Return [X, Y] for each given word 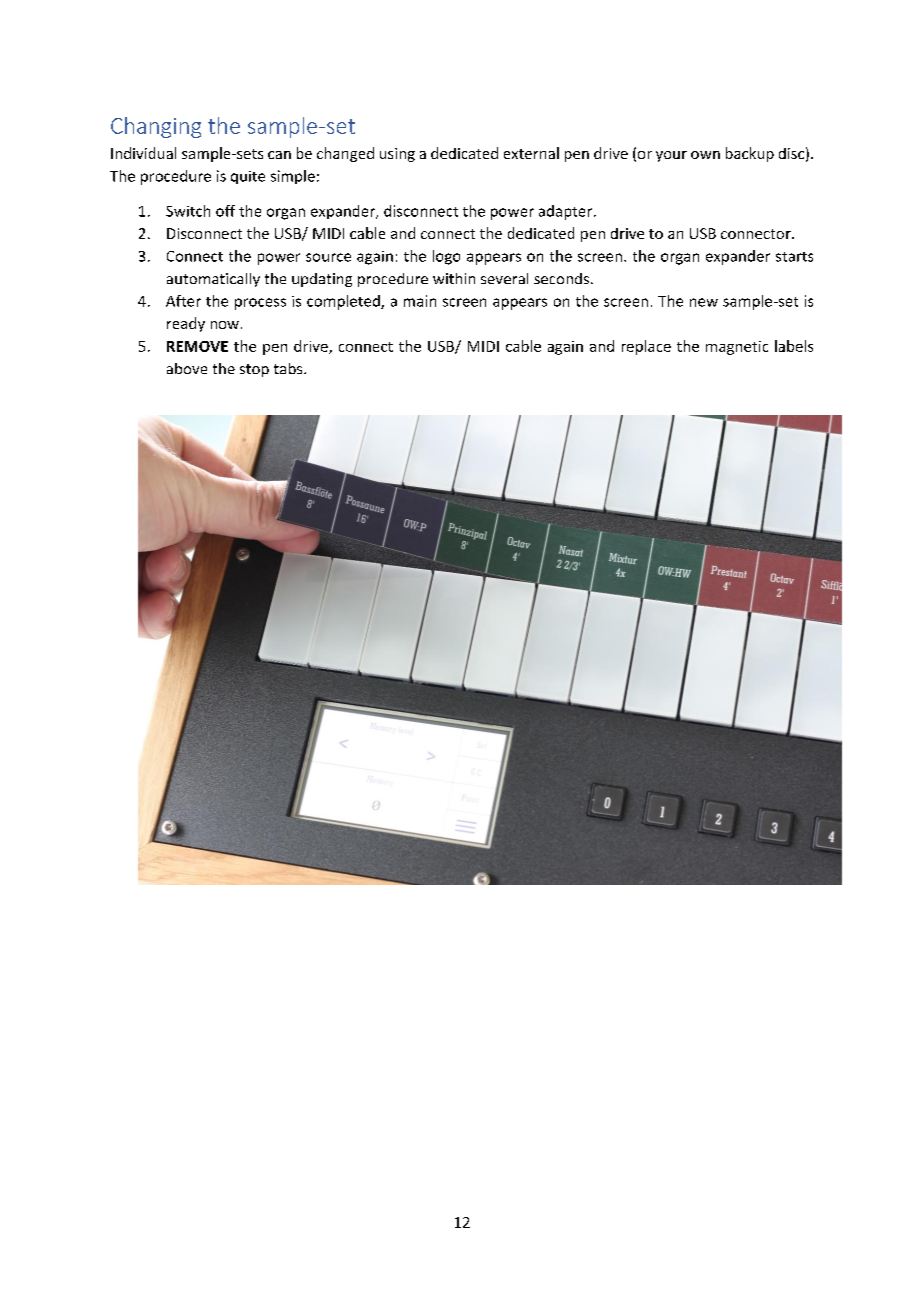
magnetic [737, 348]
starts [794, 257]
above [187, 368]
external [531, 153]
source [328, 257]
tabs [289, 368]
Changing [156, 127]
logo [446, 257]
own [705, 155]
